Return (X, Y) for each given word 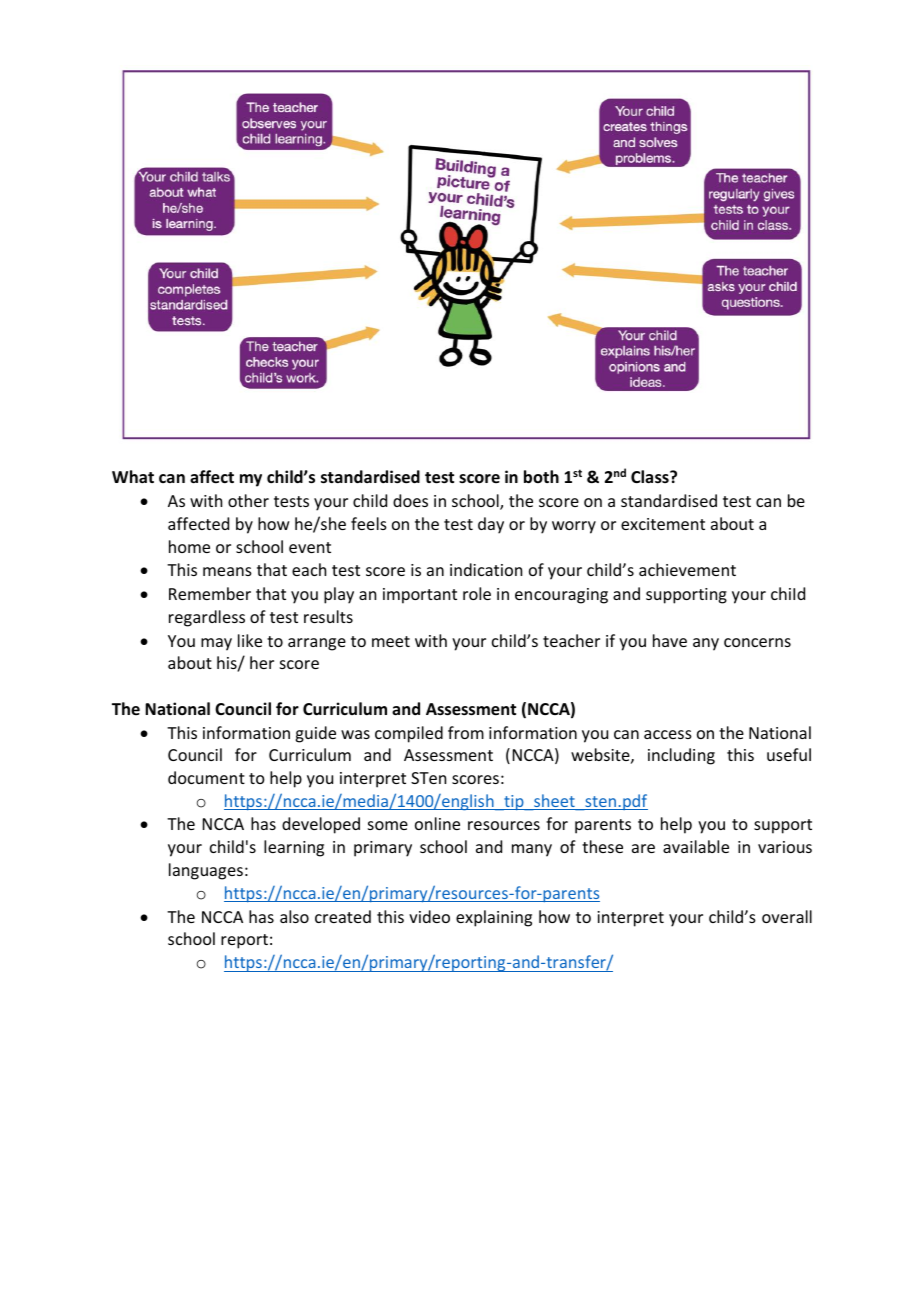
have (670, 640)
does (410, 500)
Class (651, 477)
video (429, 916)
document (206, 777)
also (294, 916)
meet (391, 641)
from (466, 732)
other (248, 500)
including (681, 756)
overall (787, 916)
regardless (207, 618)
